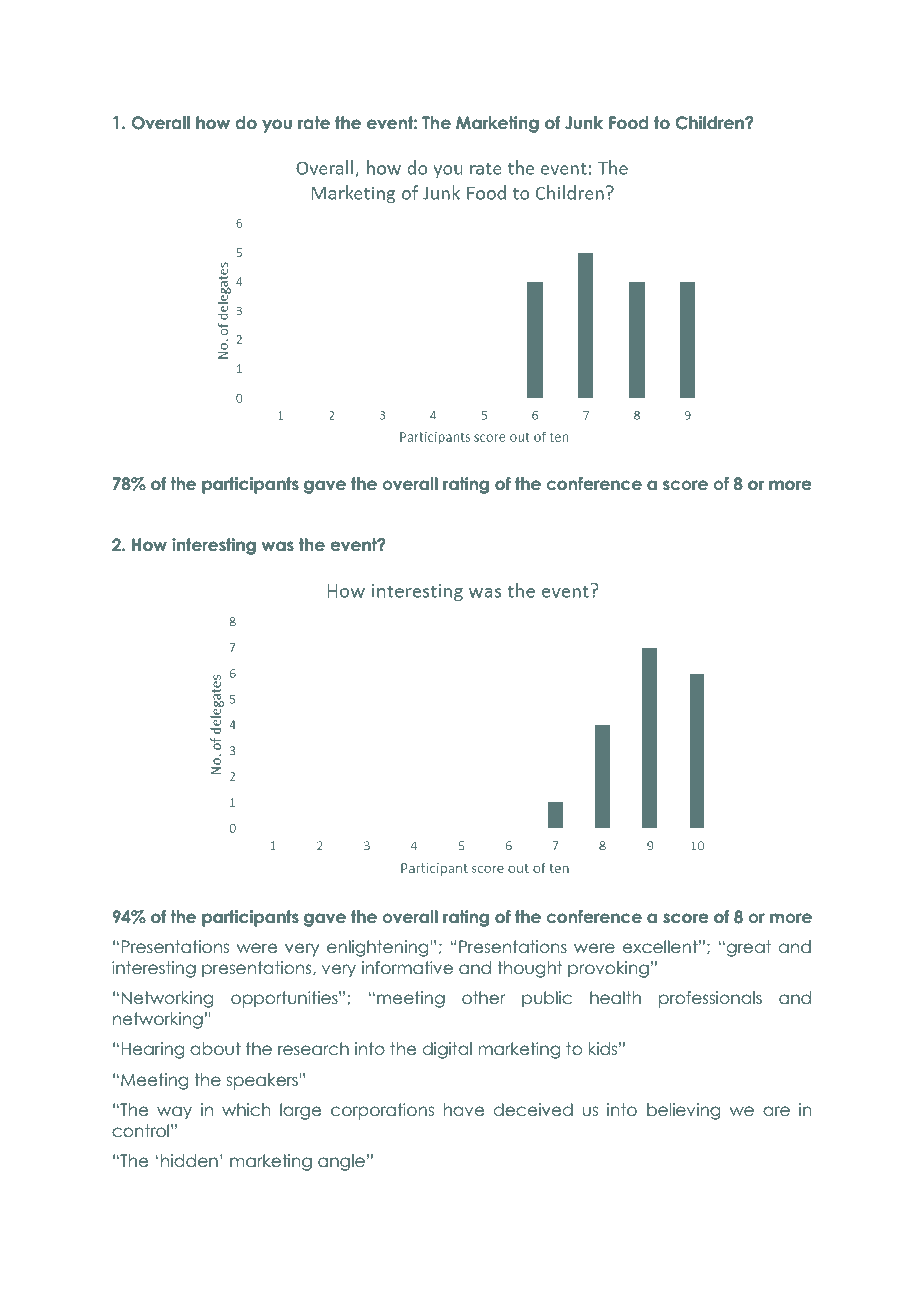  I want to click on believing, so click(683, 1111).
